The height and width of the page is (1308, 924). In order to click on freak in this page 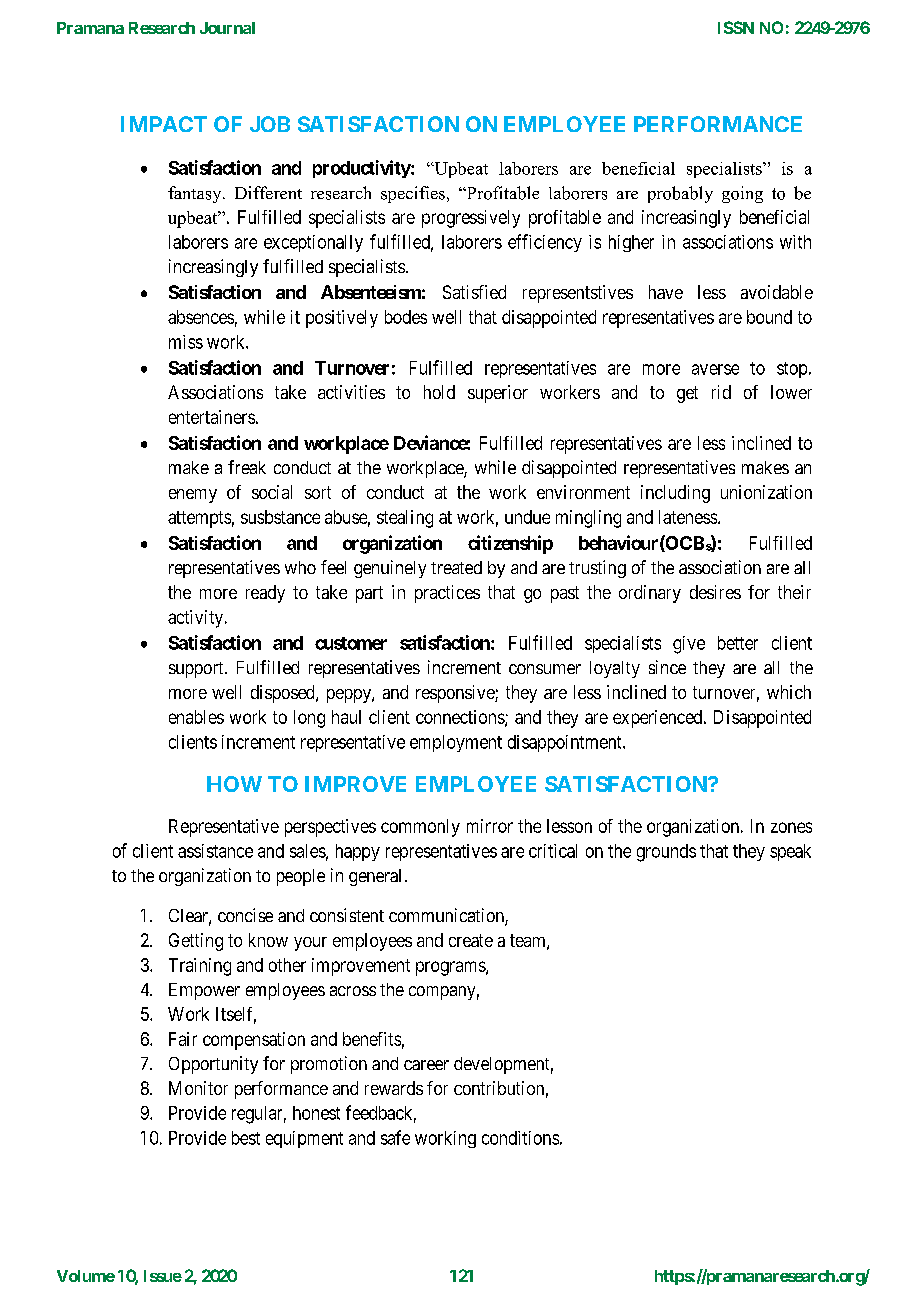, I will do `click(247, 467)`.
